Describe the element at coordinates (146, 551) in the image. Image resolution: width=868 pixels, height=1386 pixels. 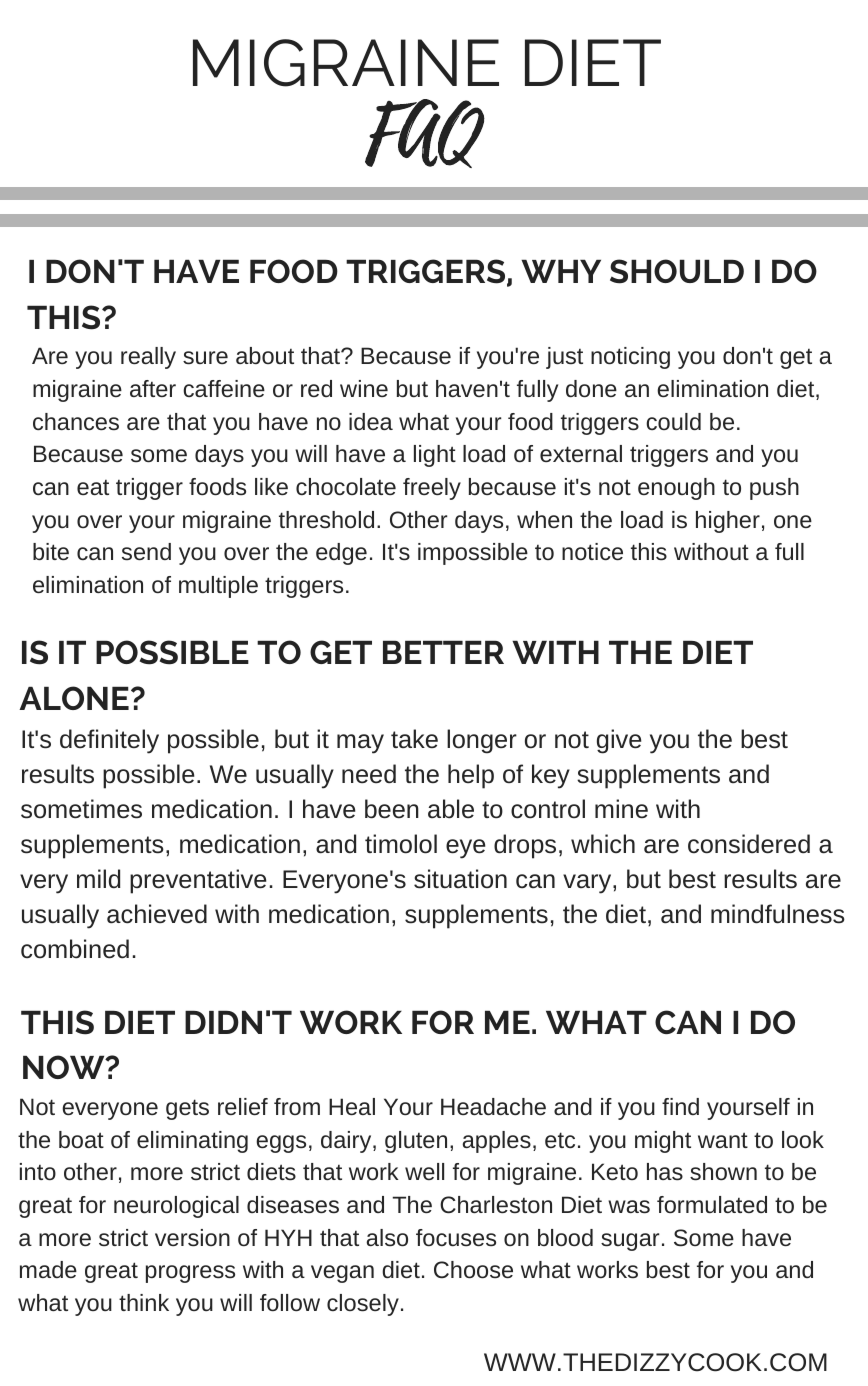
I see `send` at that location.
